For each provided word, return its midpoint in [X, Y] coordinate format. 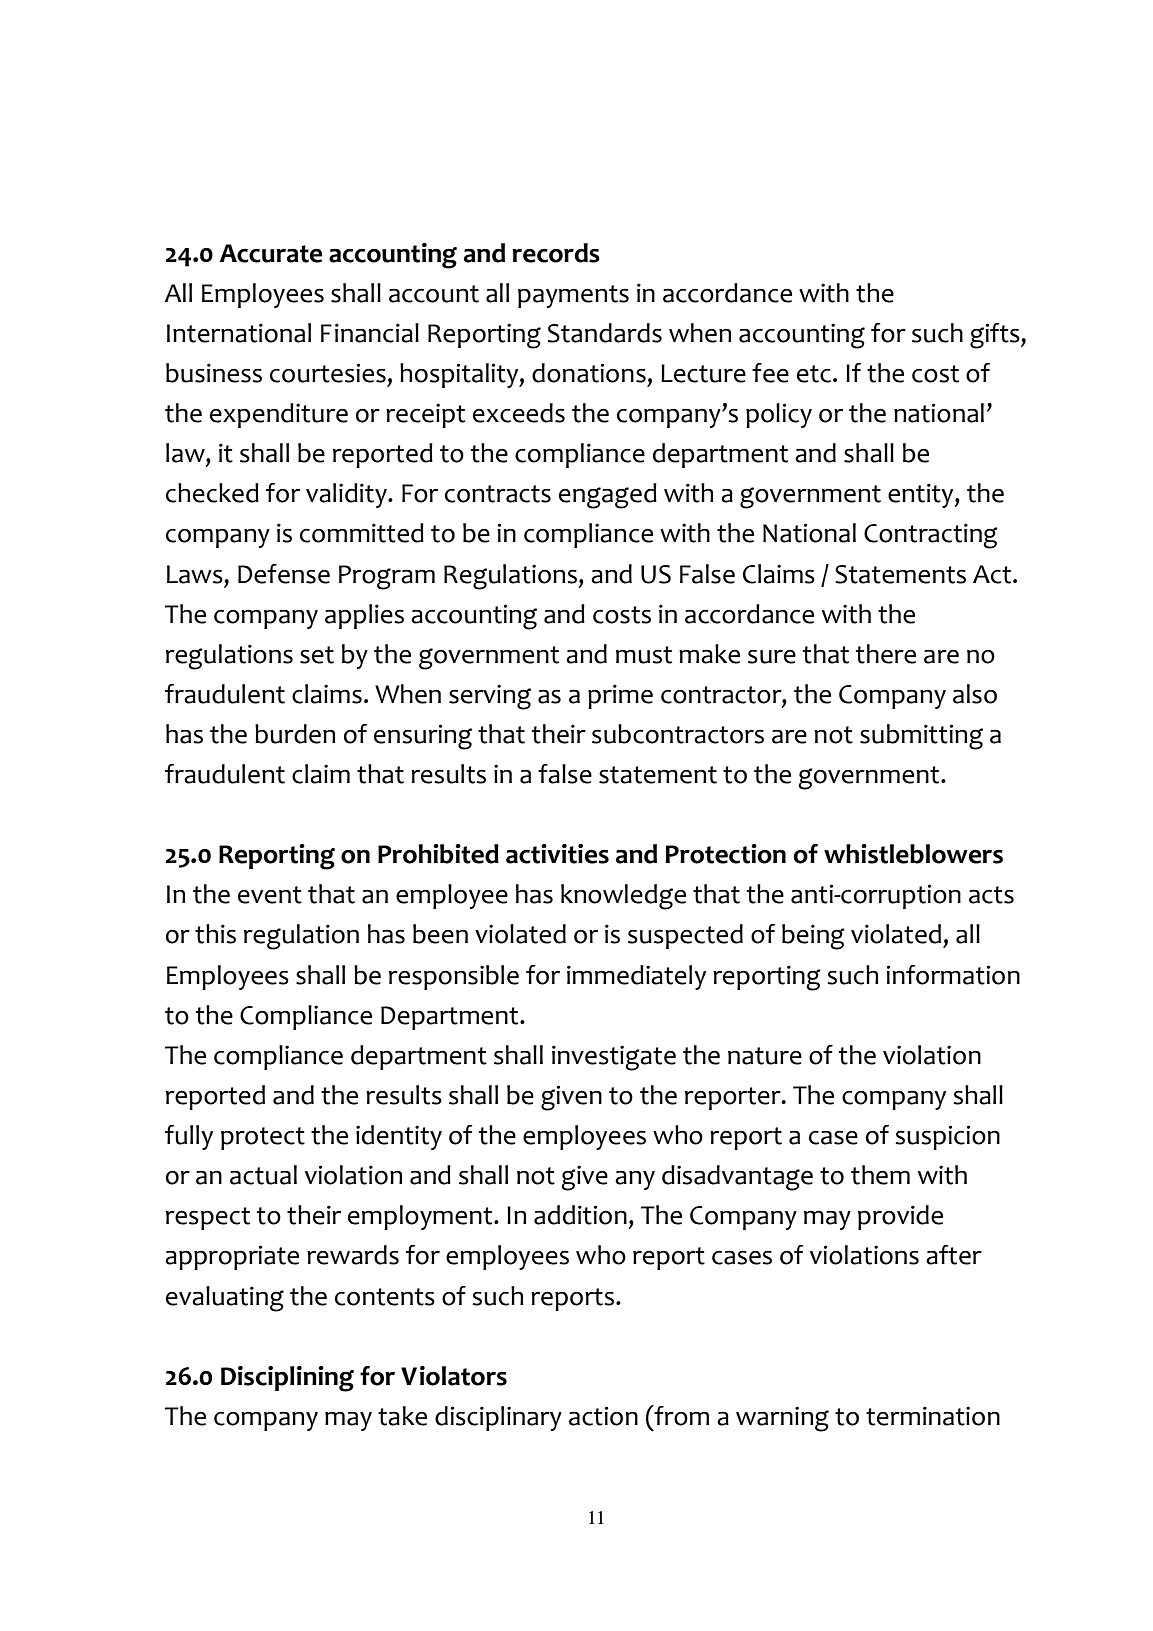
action [603, 1416]
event [270, 895]
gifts [996, 336]
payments [573, 296]
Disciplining [287, 1379]
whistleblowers [913, 854]
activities [557, 854]
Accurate [270, 253]
